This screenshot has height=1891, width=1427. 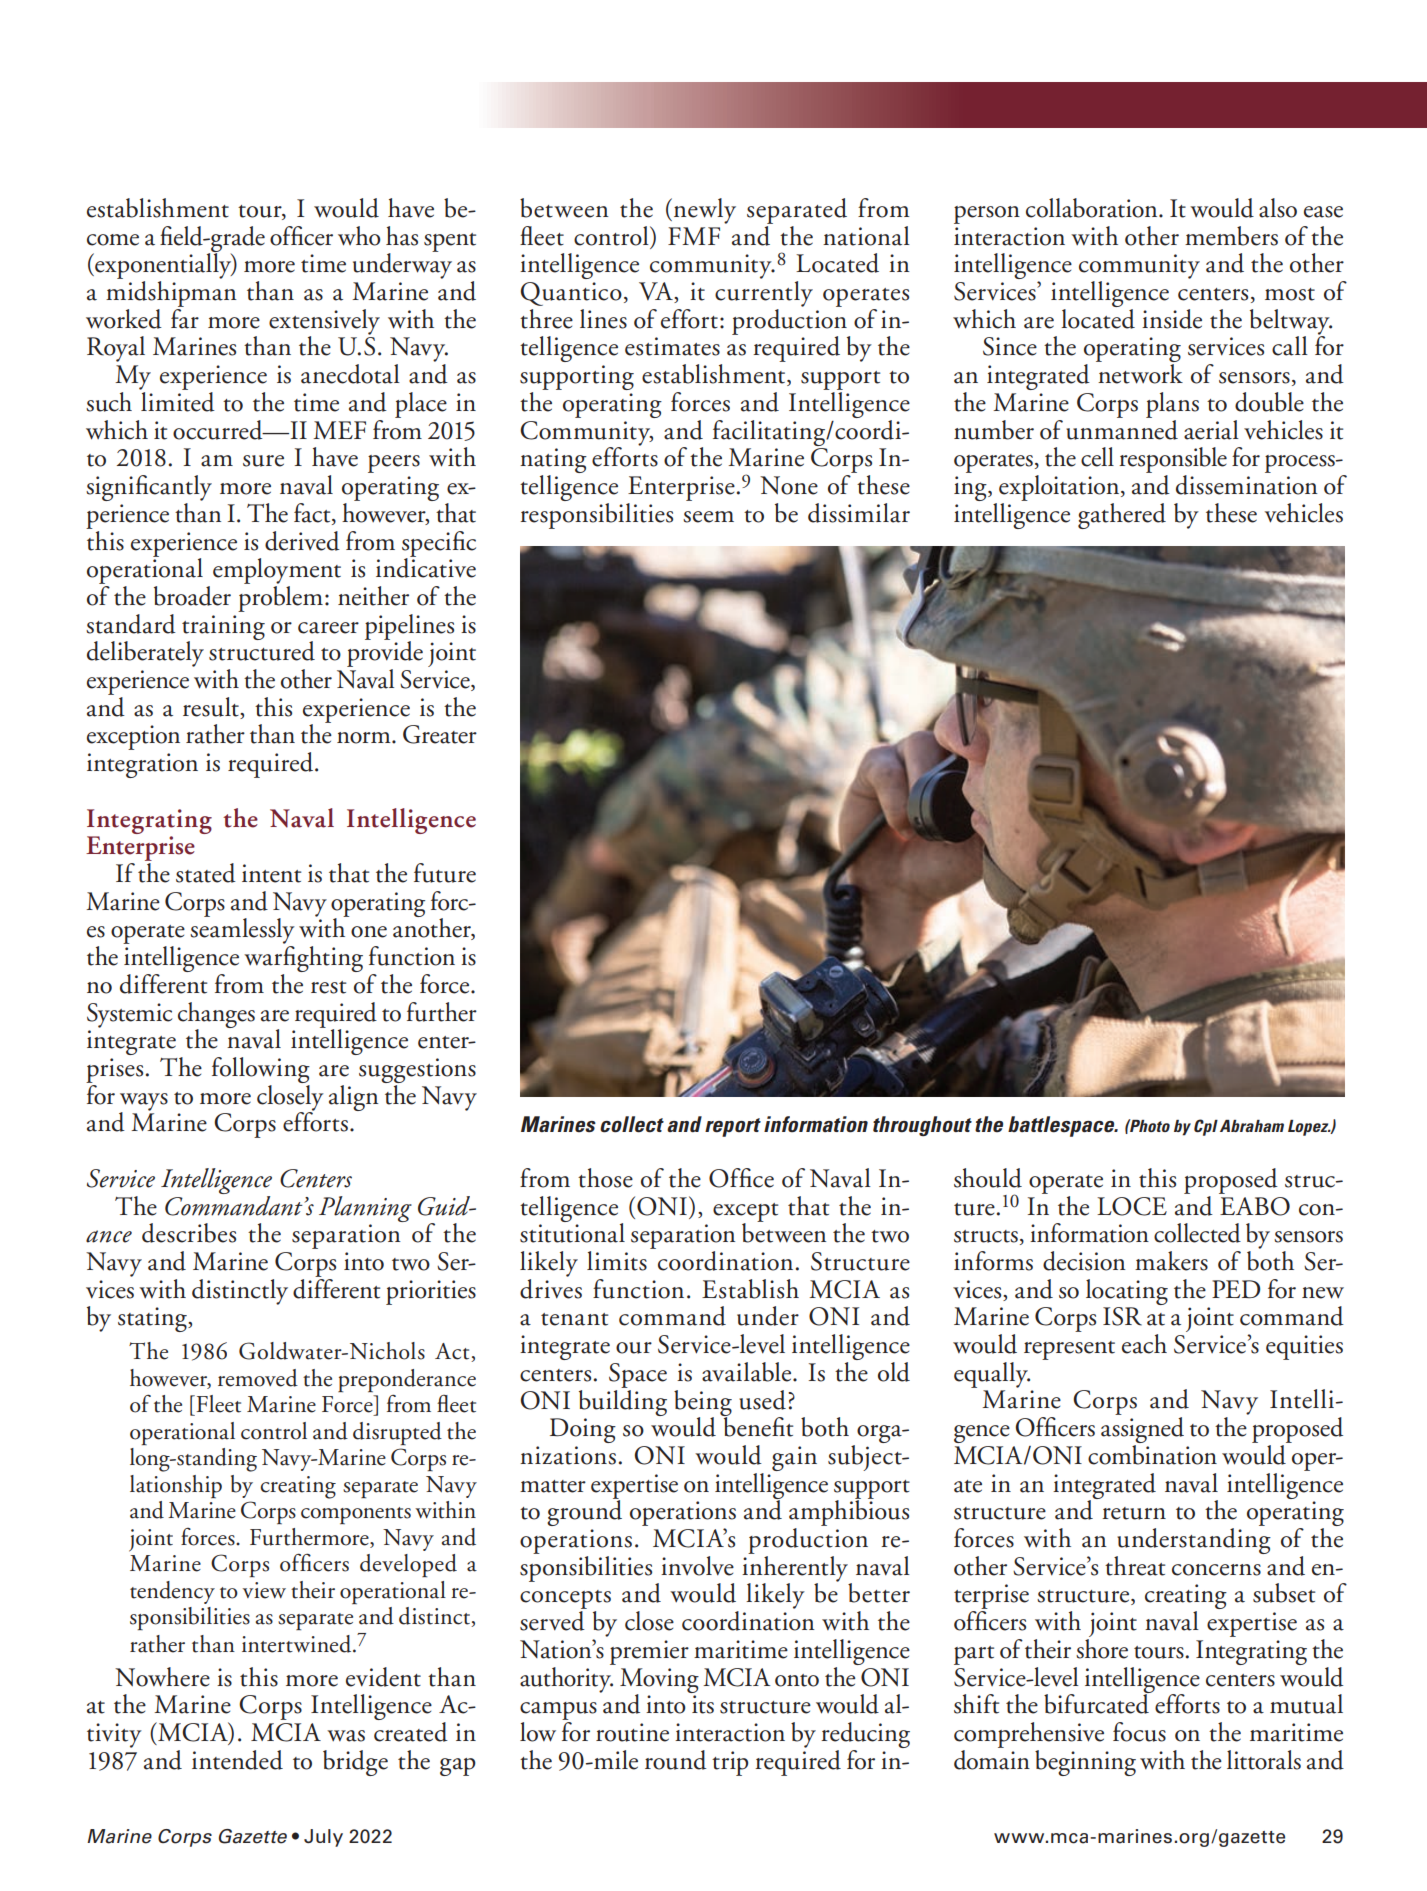 I want to click on trip, so click(x=730, y=1763).
